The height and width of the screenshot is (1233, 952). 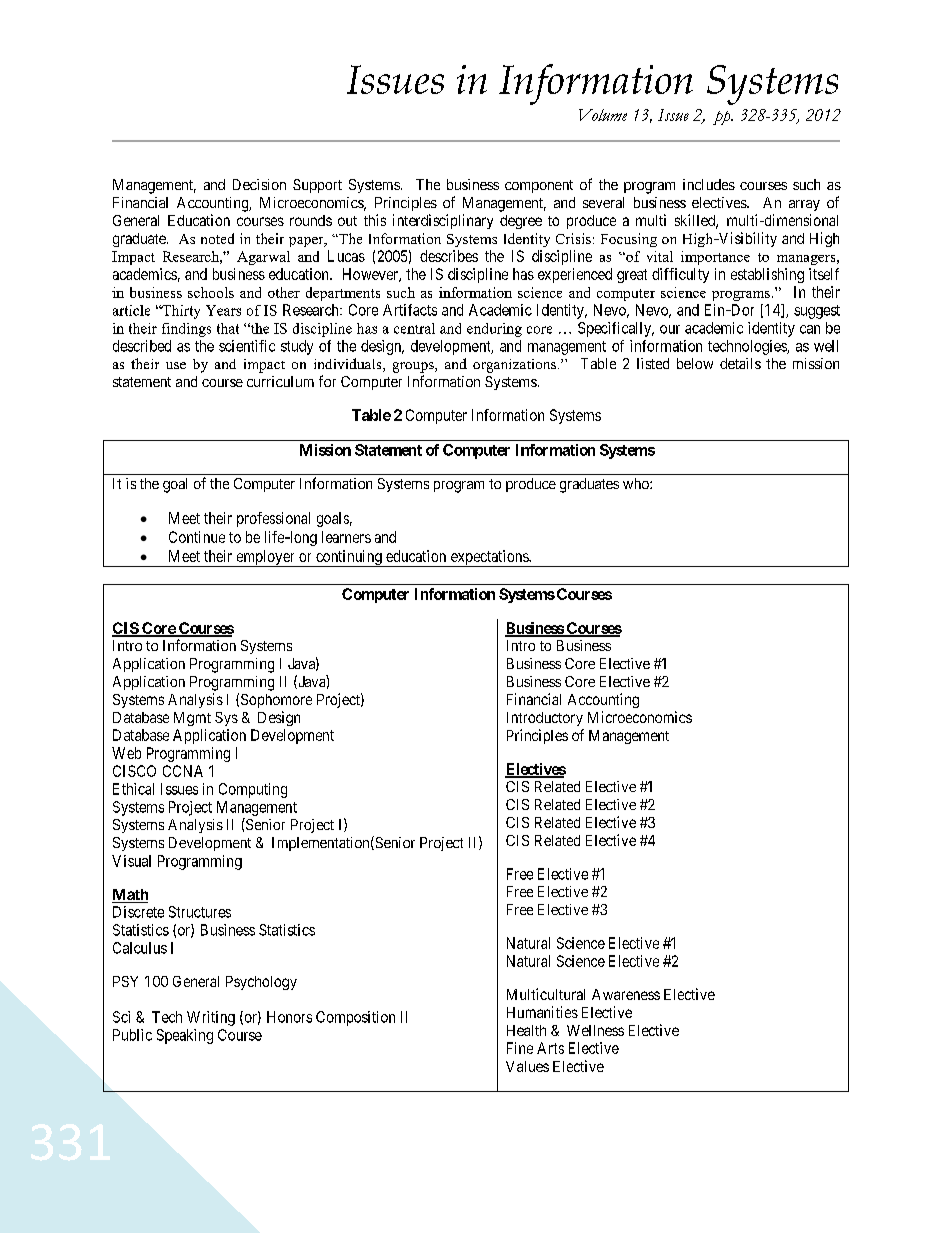 What do you see at coordinates (489, 558) in the screenshot?
I see `expectations` at bounding box center [489, 558].
